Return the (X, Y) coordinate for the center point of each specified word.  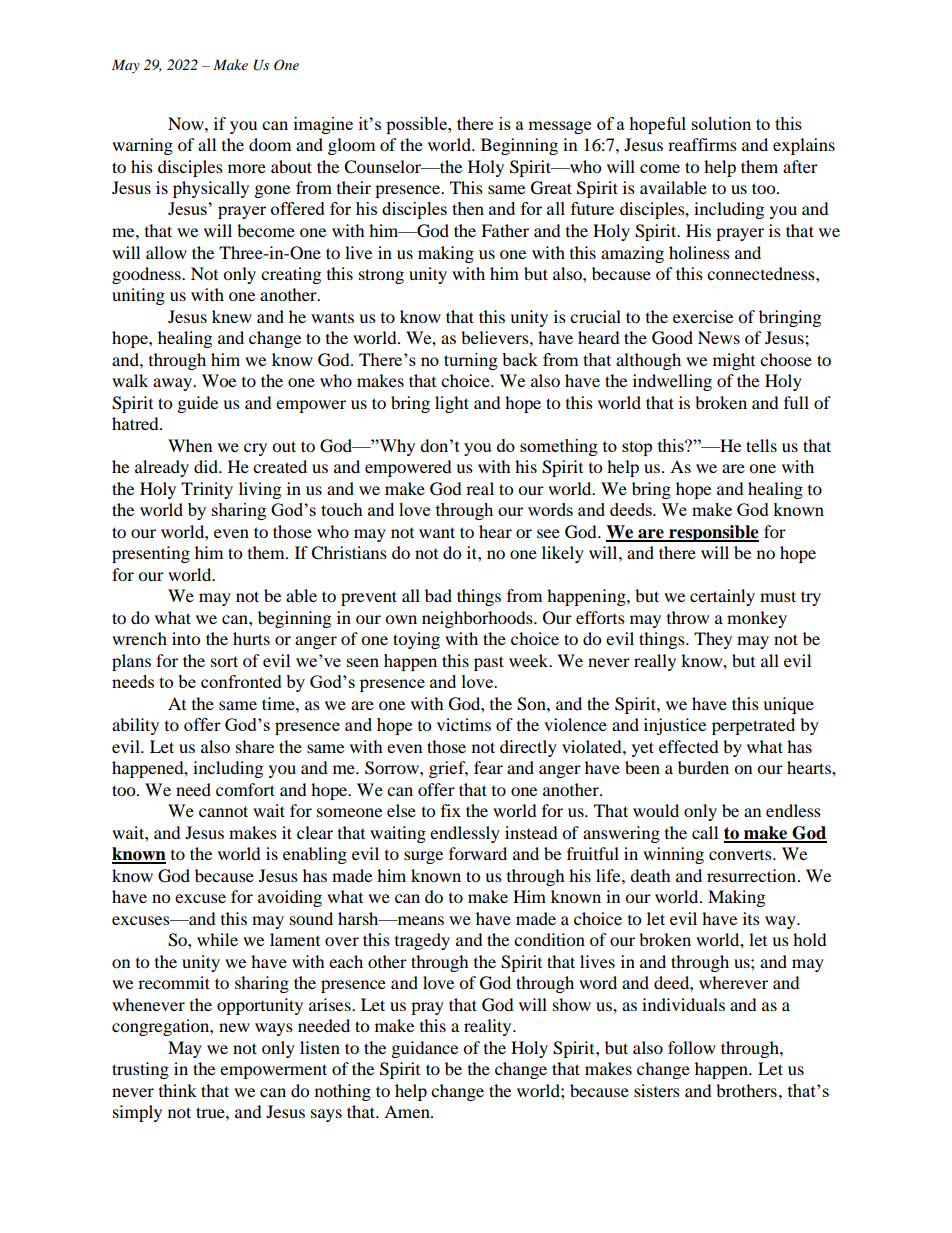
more (247, 168)
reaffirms (702, 144)
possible (417, 125)
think (178, 1090)
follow (692, 1047)
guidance (425, 1049)
